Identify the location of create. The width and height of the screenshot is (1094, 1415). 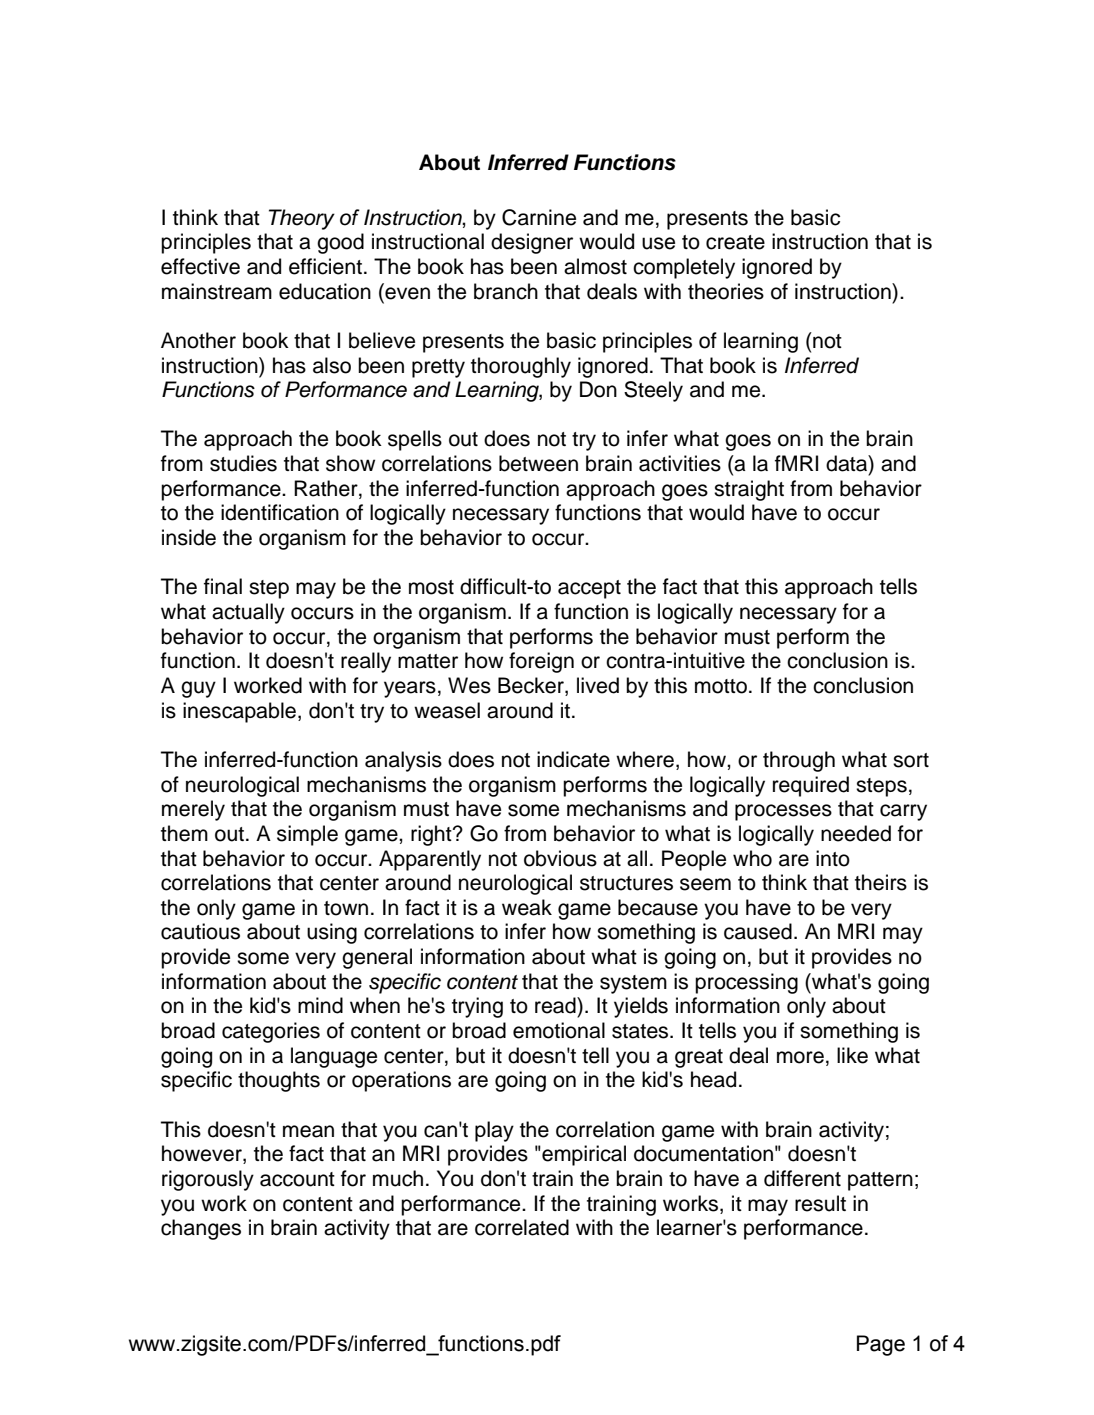
(735, 242).
